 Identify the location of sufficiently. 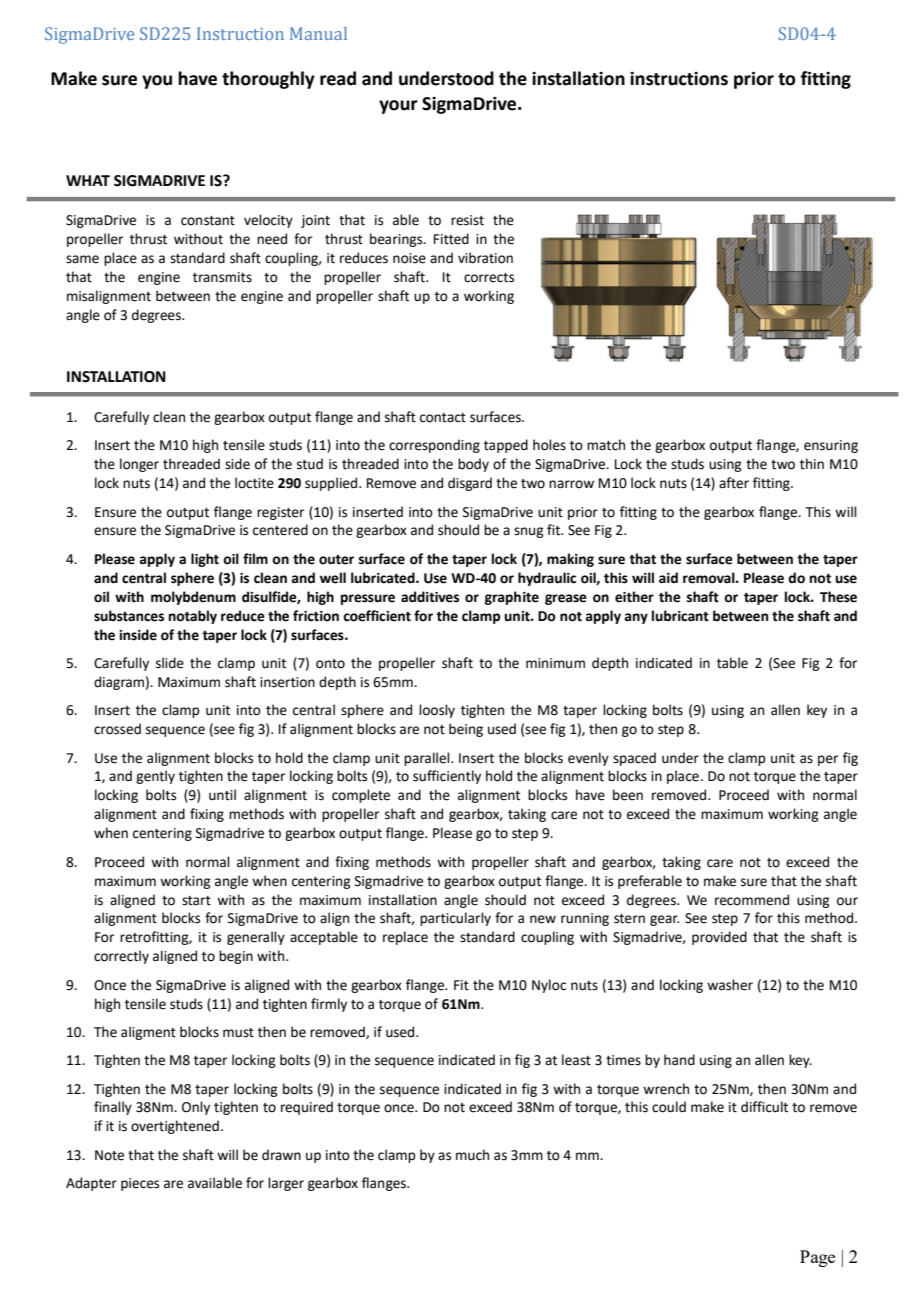
(447, 777).
